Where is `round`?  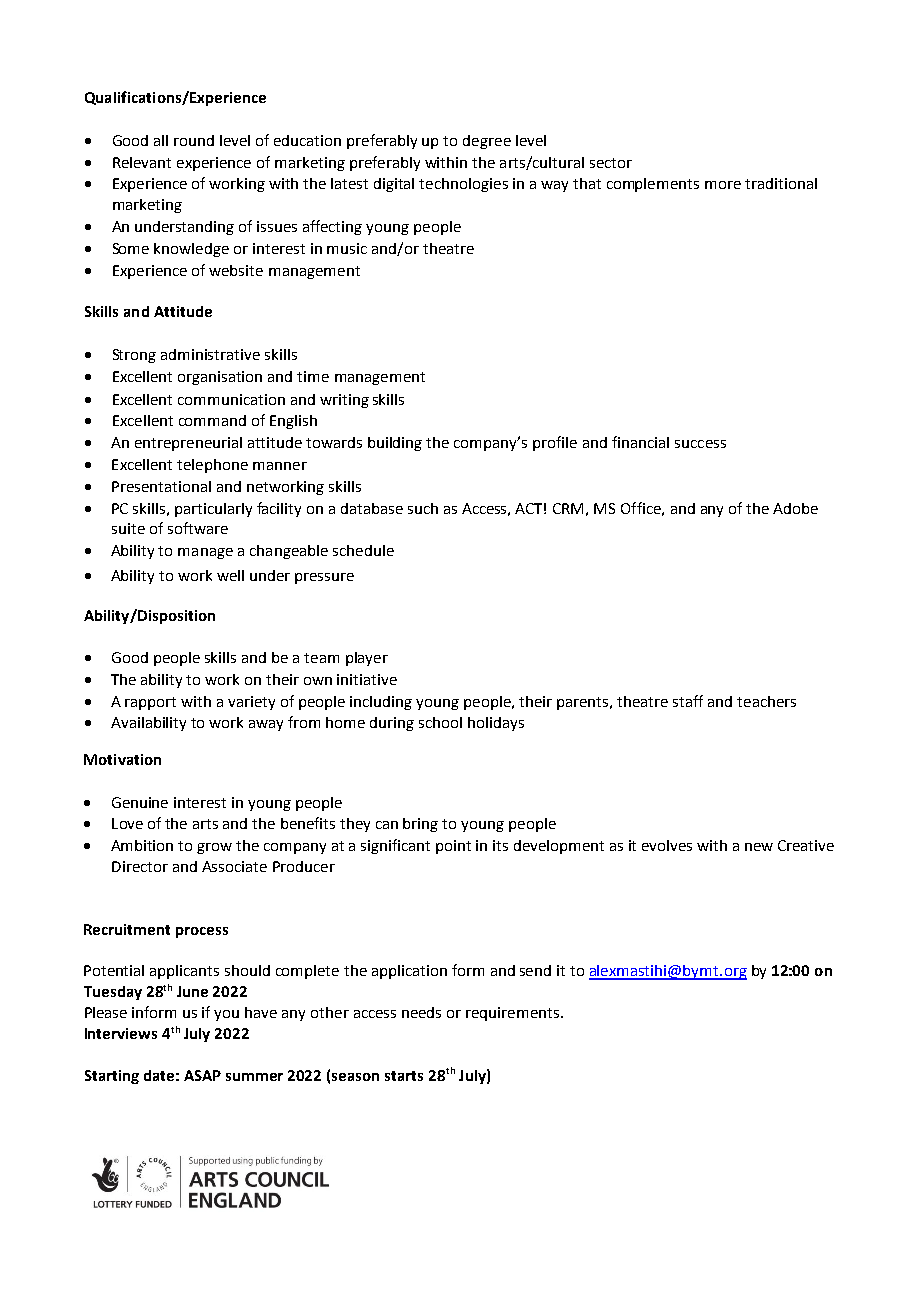 round is located at coordinates (194, 140).
